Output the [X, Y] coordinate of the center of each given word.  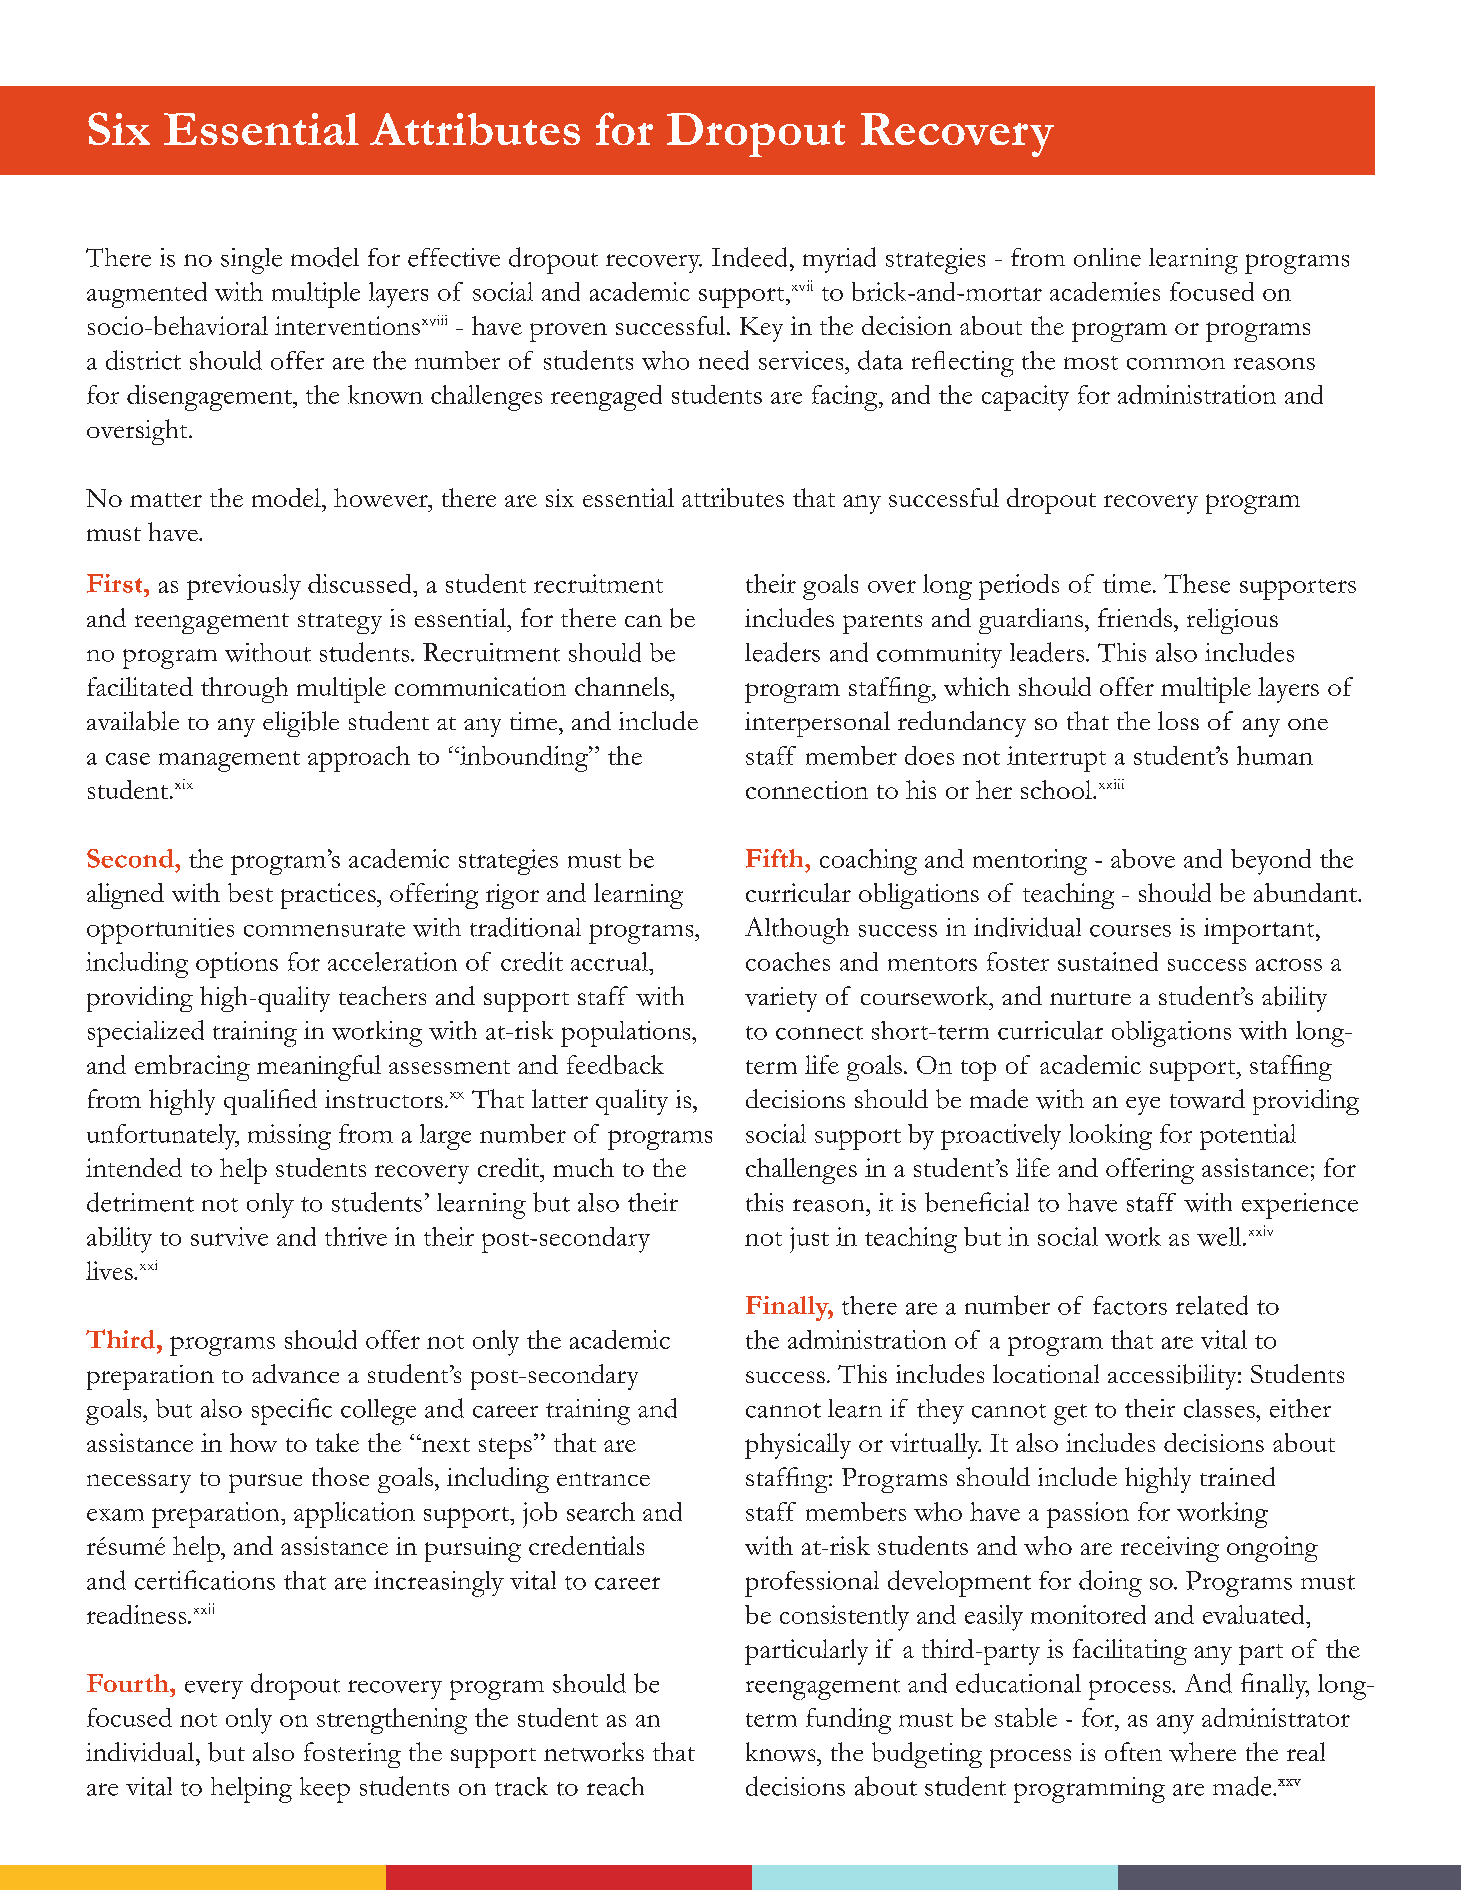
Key [761, 329]
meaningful [319, 1068]
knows [782, 1752]
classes [1220, 1408]
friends [1136, 617]
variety [781, 999]
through [244, 690]
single [251, 261]
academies [1105, 291]
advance [295, 1373]
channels [623, 686]
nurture [1090, 998]
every [214, 1689]
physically [798, 1446]
